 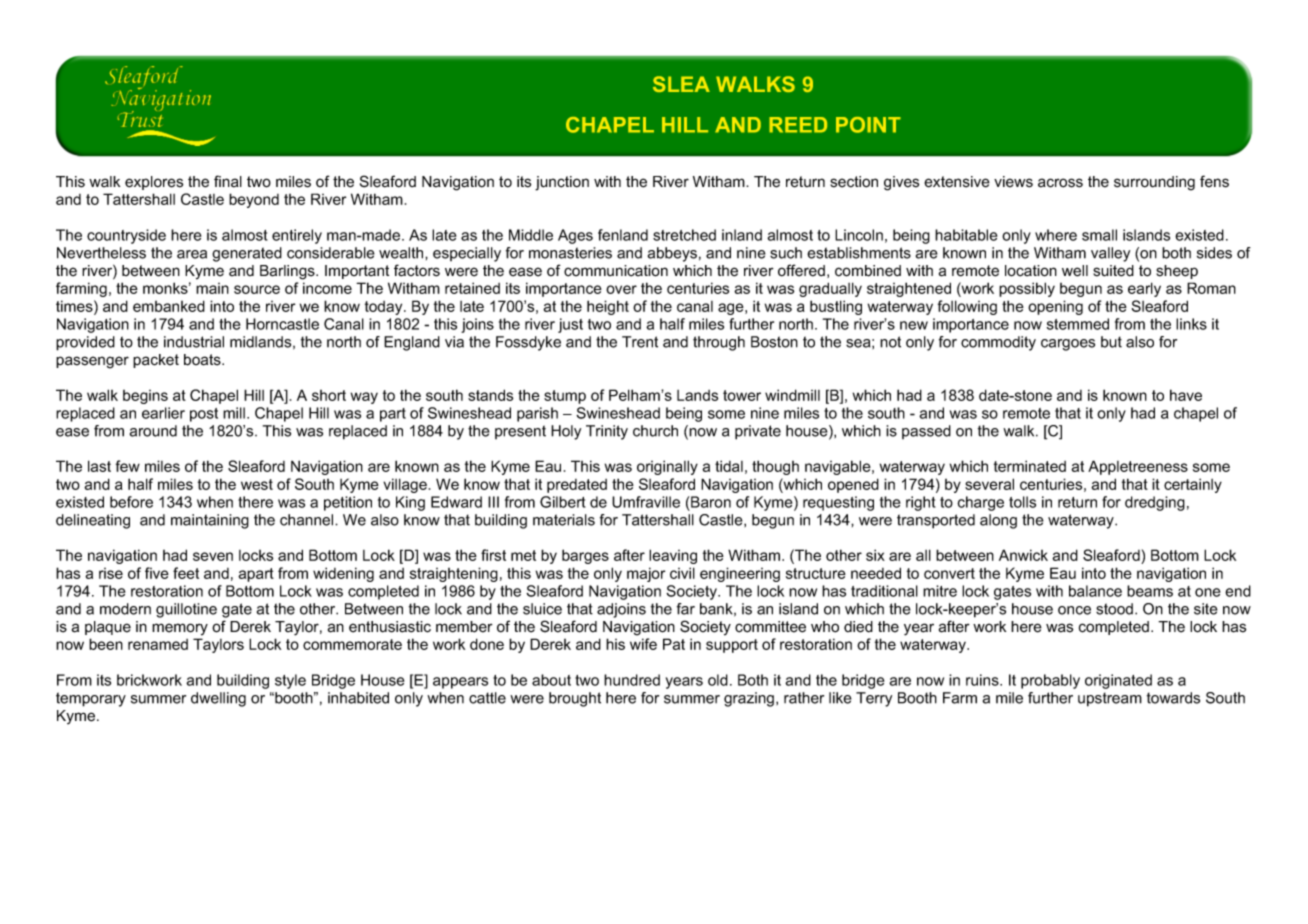 What do you see at coordinates (1118, 681) in the screenshot?
I see `originated` at bounding box center [1118, 681].
